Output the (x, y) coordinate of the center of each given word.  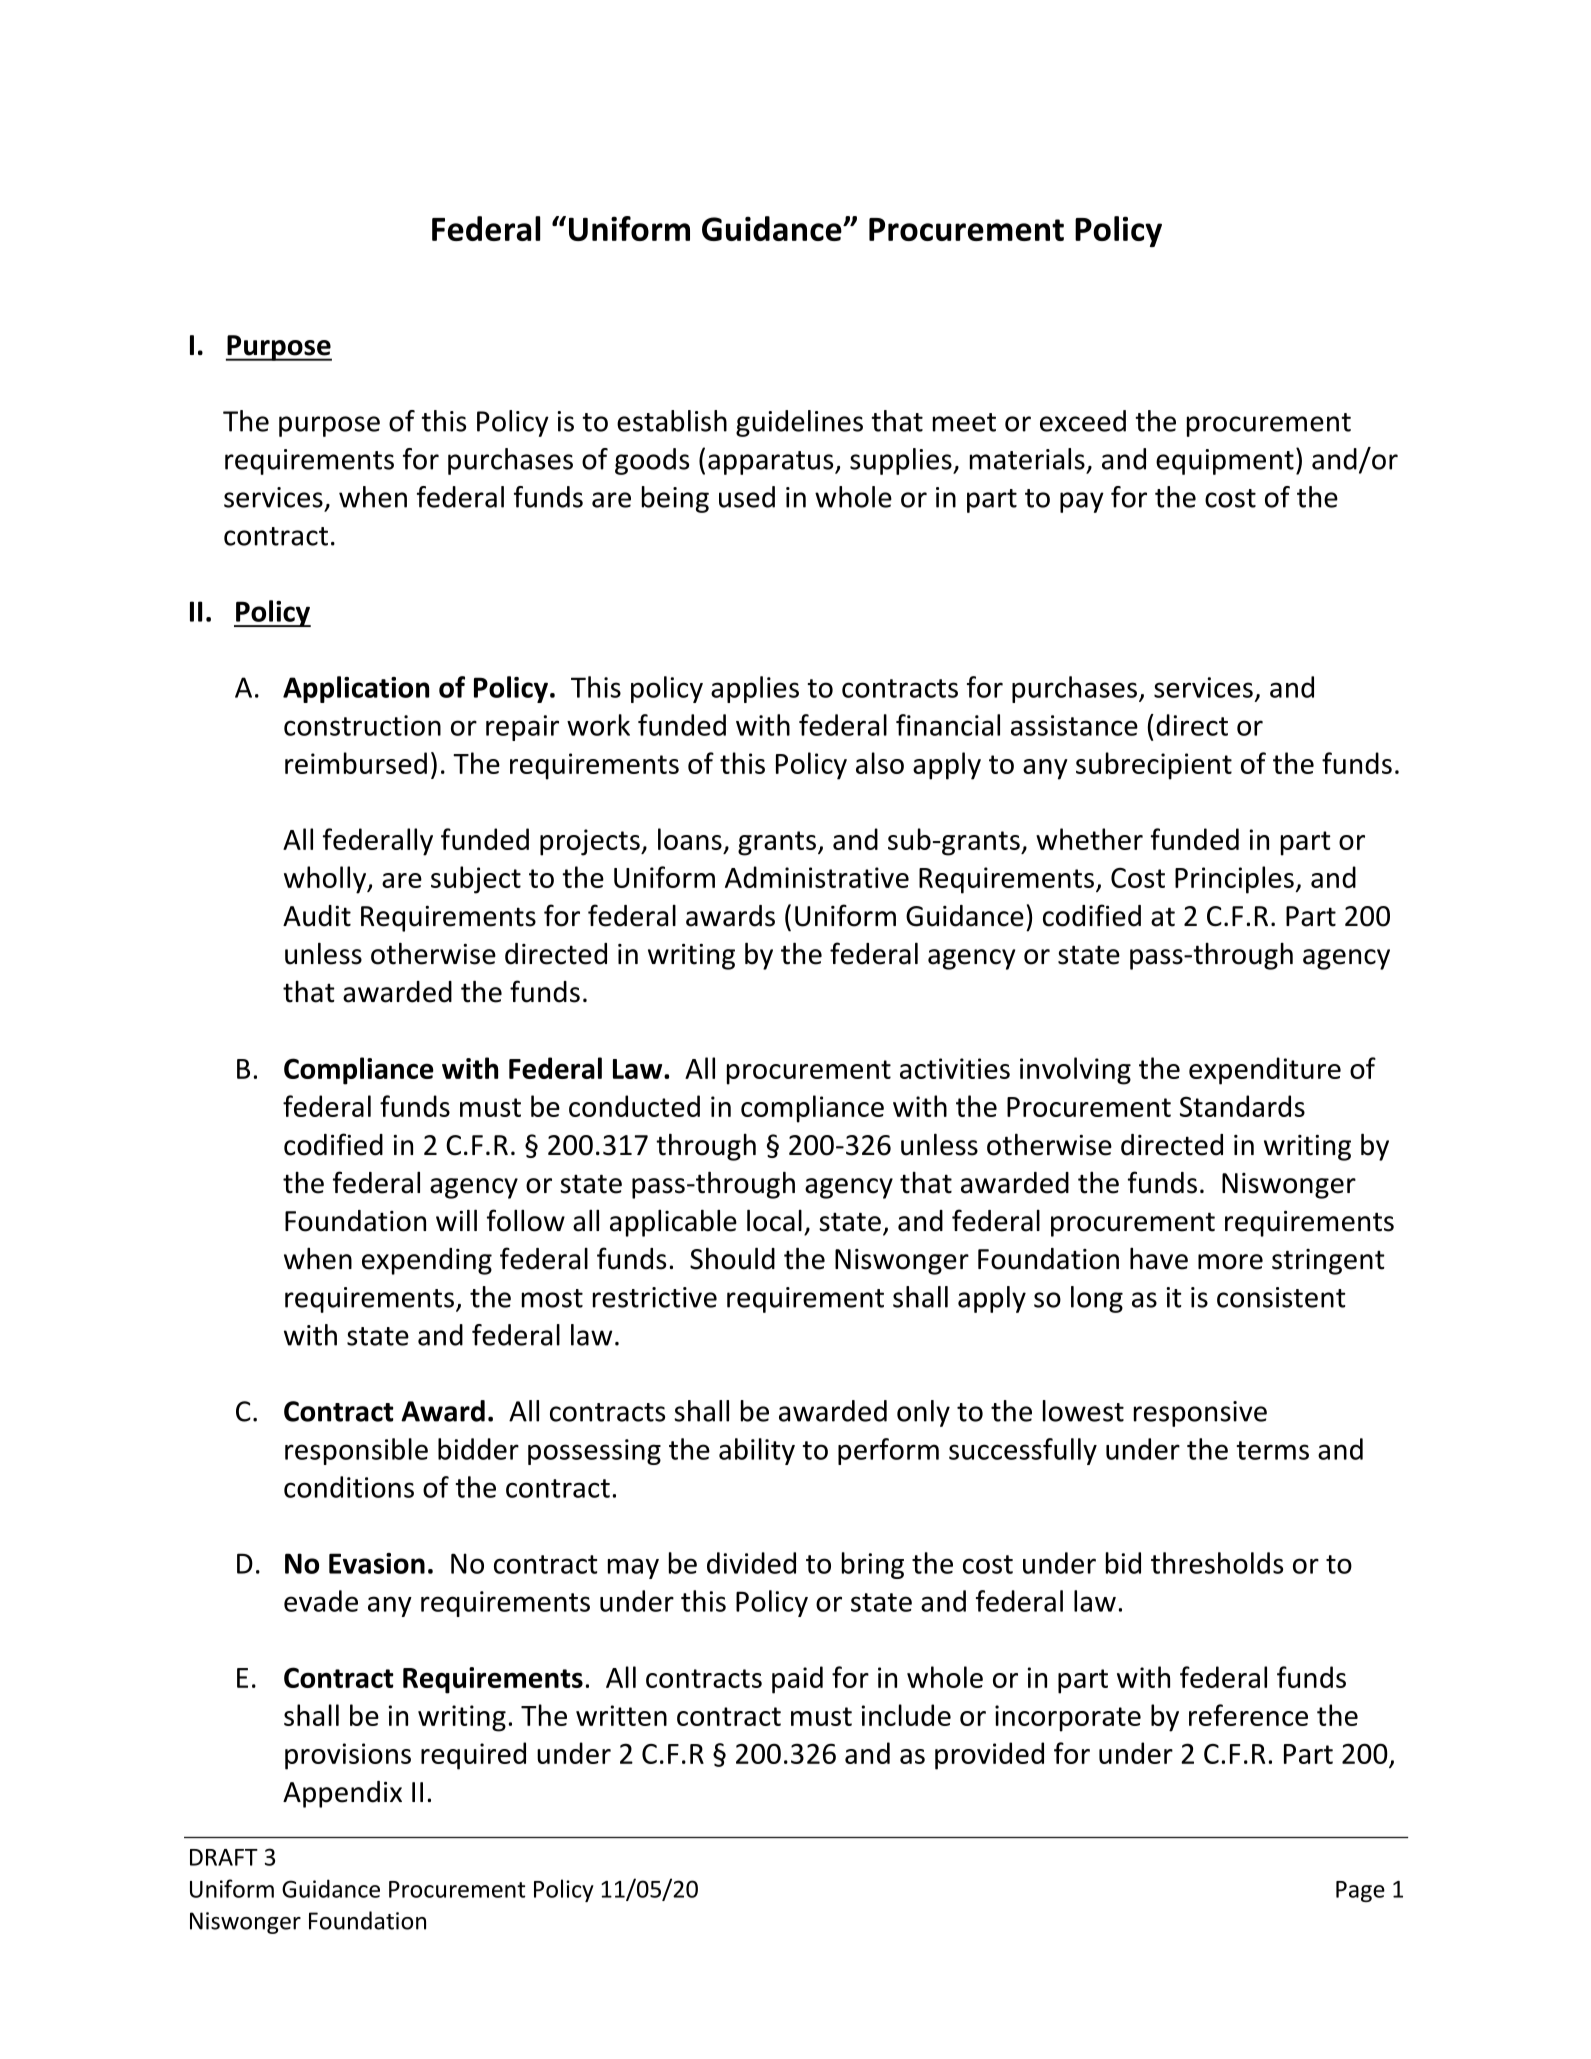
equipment (1225, 462)
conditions (349, 1487)
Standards (1242, 1106)
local (774, 1220)
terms (1273, 1450)
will (456, 1220)
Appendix (342, 1794)
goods (652, 461)
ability (757, 1451)
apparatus (772, 463)
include (906, 1715)
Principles (1234, 880)
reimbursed (356, 763)
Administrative (817, 877)
